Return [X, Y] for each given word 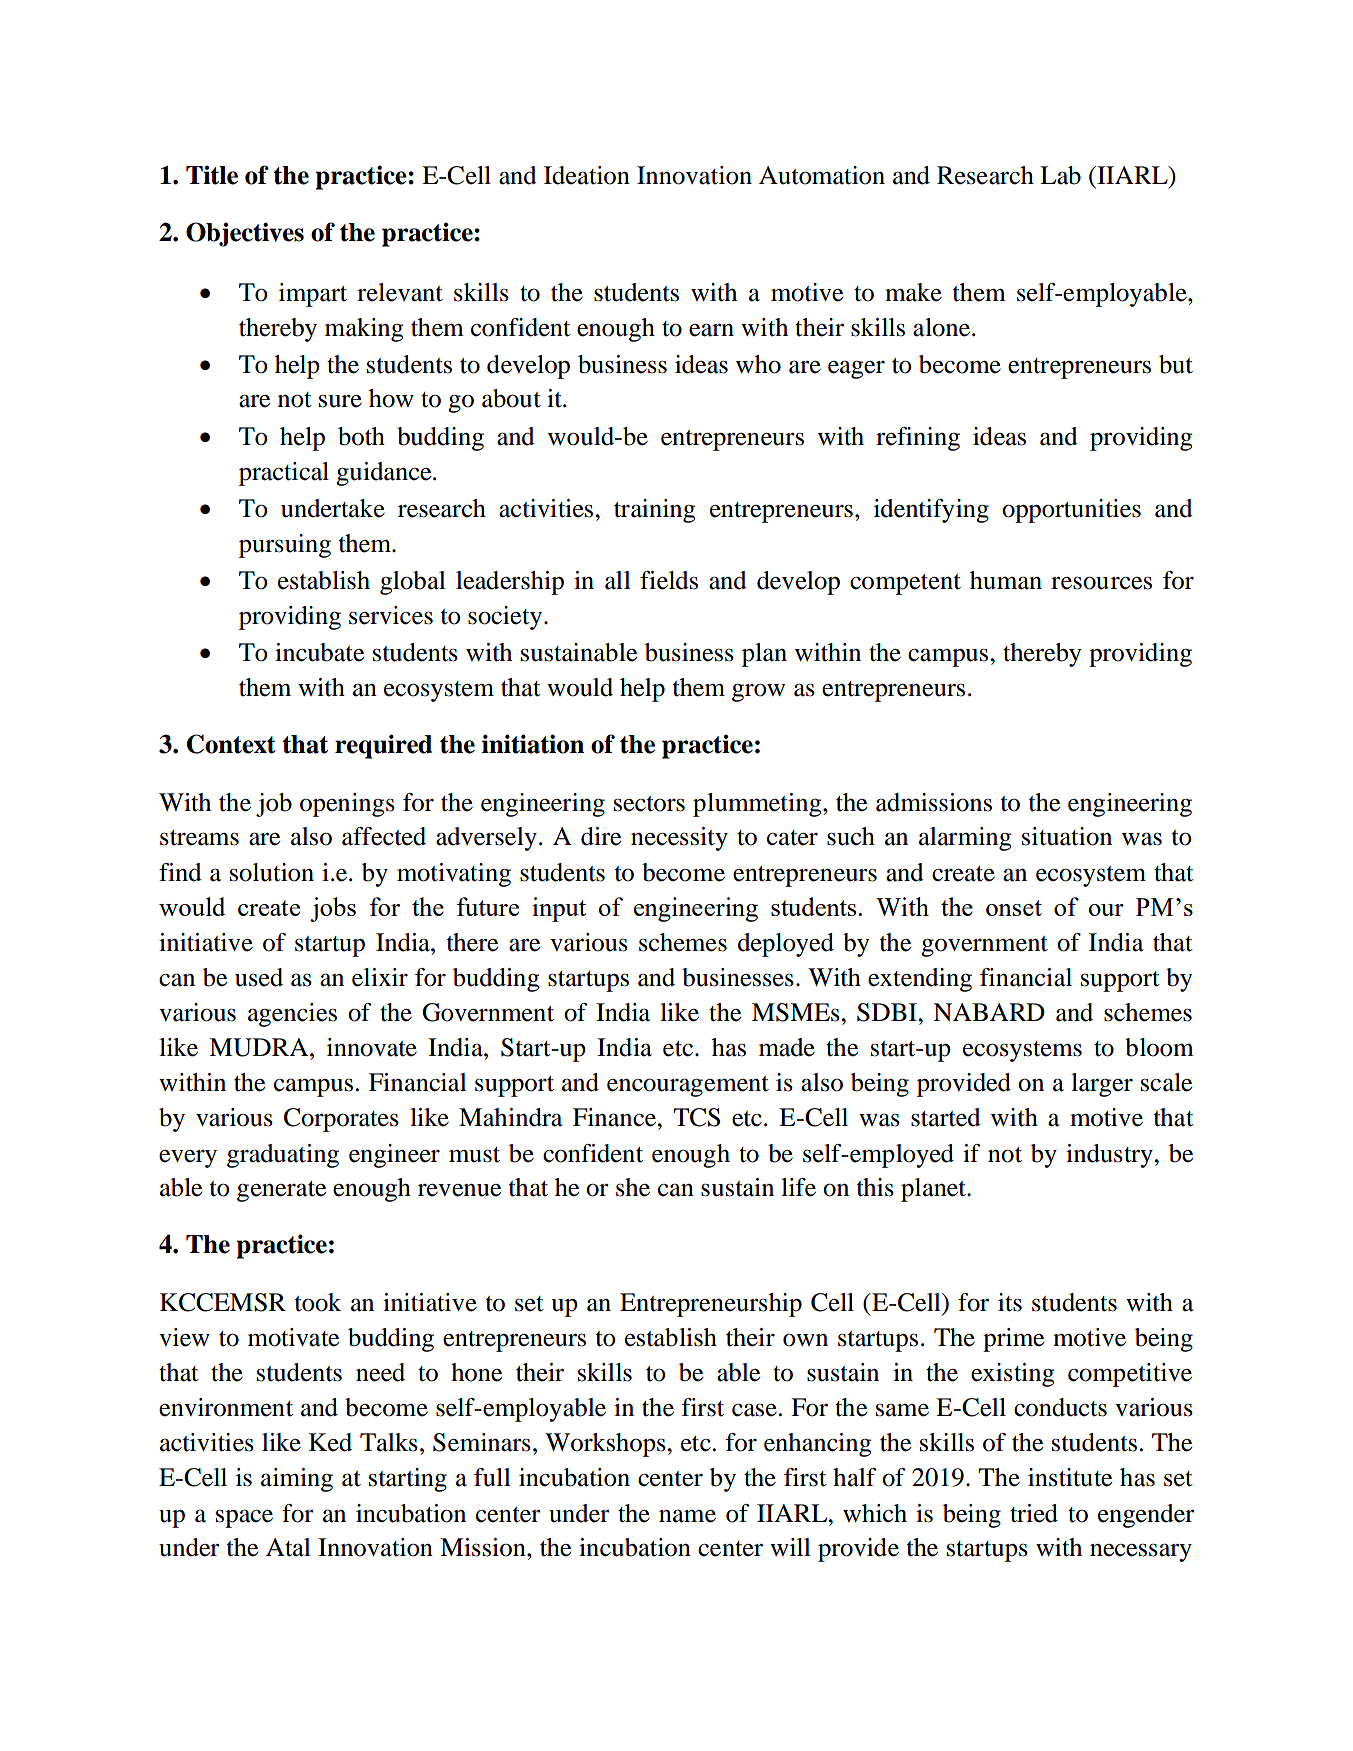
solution [272, 872]
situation [1067, 836]
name [687, 1516]
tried [1034, 1513]
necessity [679, 839]
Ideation [587, 175]
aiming [297, 1480]
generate [281, 1191]
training [654, 511]
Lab [1060, 175]
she [633, 1187]
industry [1110, 1156]
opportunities [1071, 511]
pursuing [285, 546]
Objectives [245, 234]
